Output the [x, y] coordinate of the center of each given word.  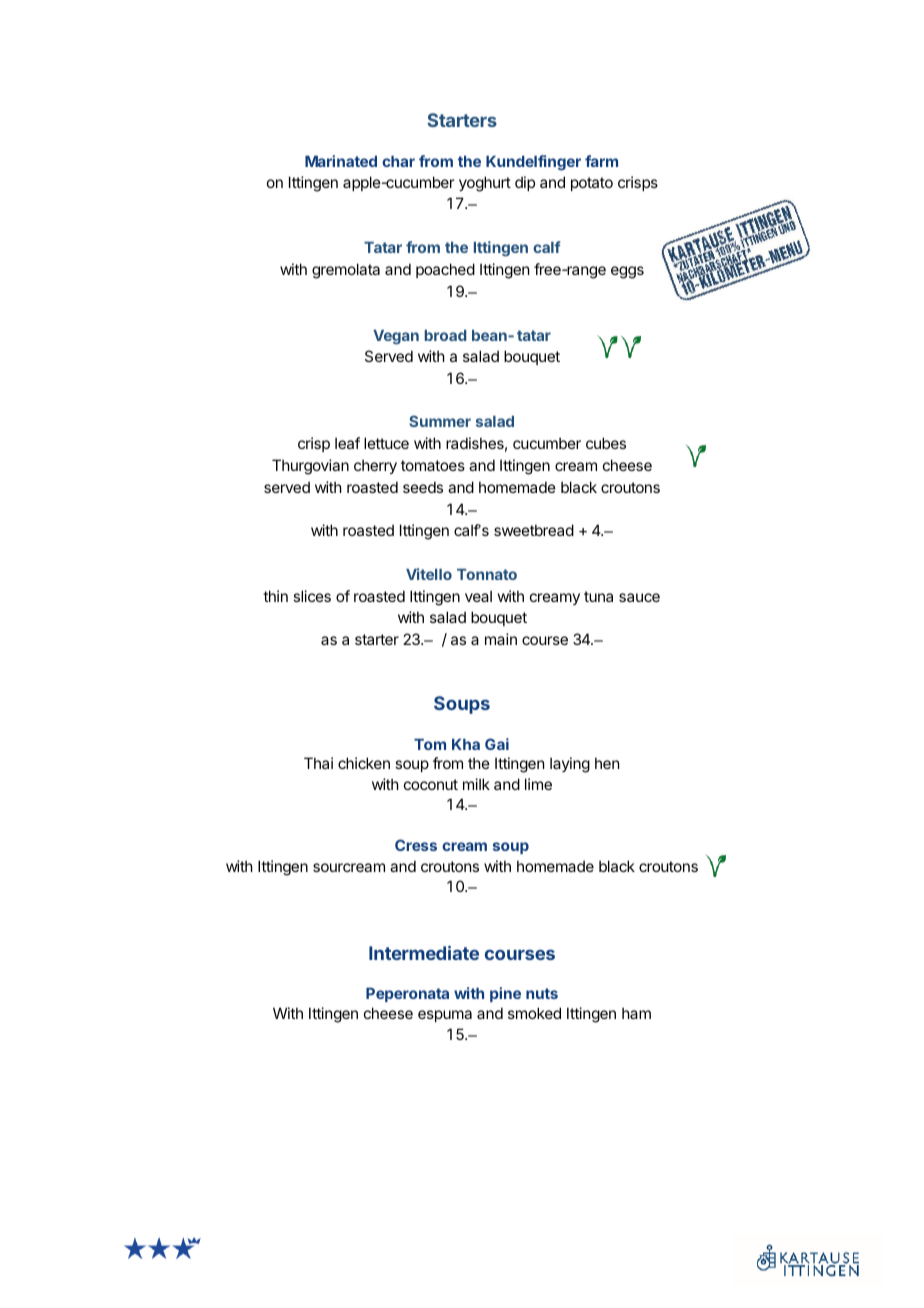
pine [505, 994]
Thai [318, 763]
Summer [440, 421]
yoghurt [485, 184]
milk [476, 784]
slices [312, 596]
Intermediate [424, 953]
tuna [598, 596]
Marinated [341, 161]
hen [607, 763]
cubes [606, 443]
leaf [347, 443]
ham [636, 1013]
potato [592, 184]
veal [478, 596]
